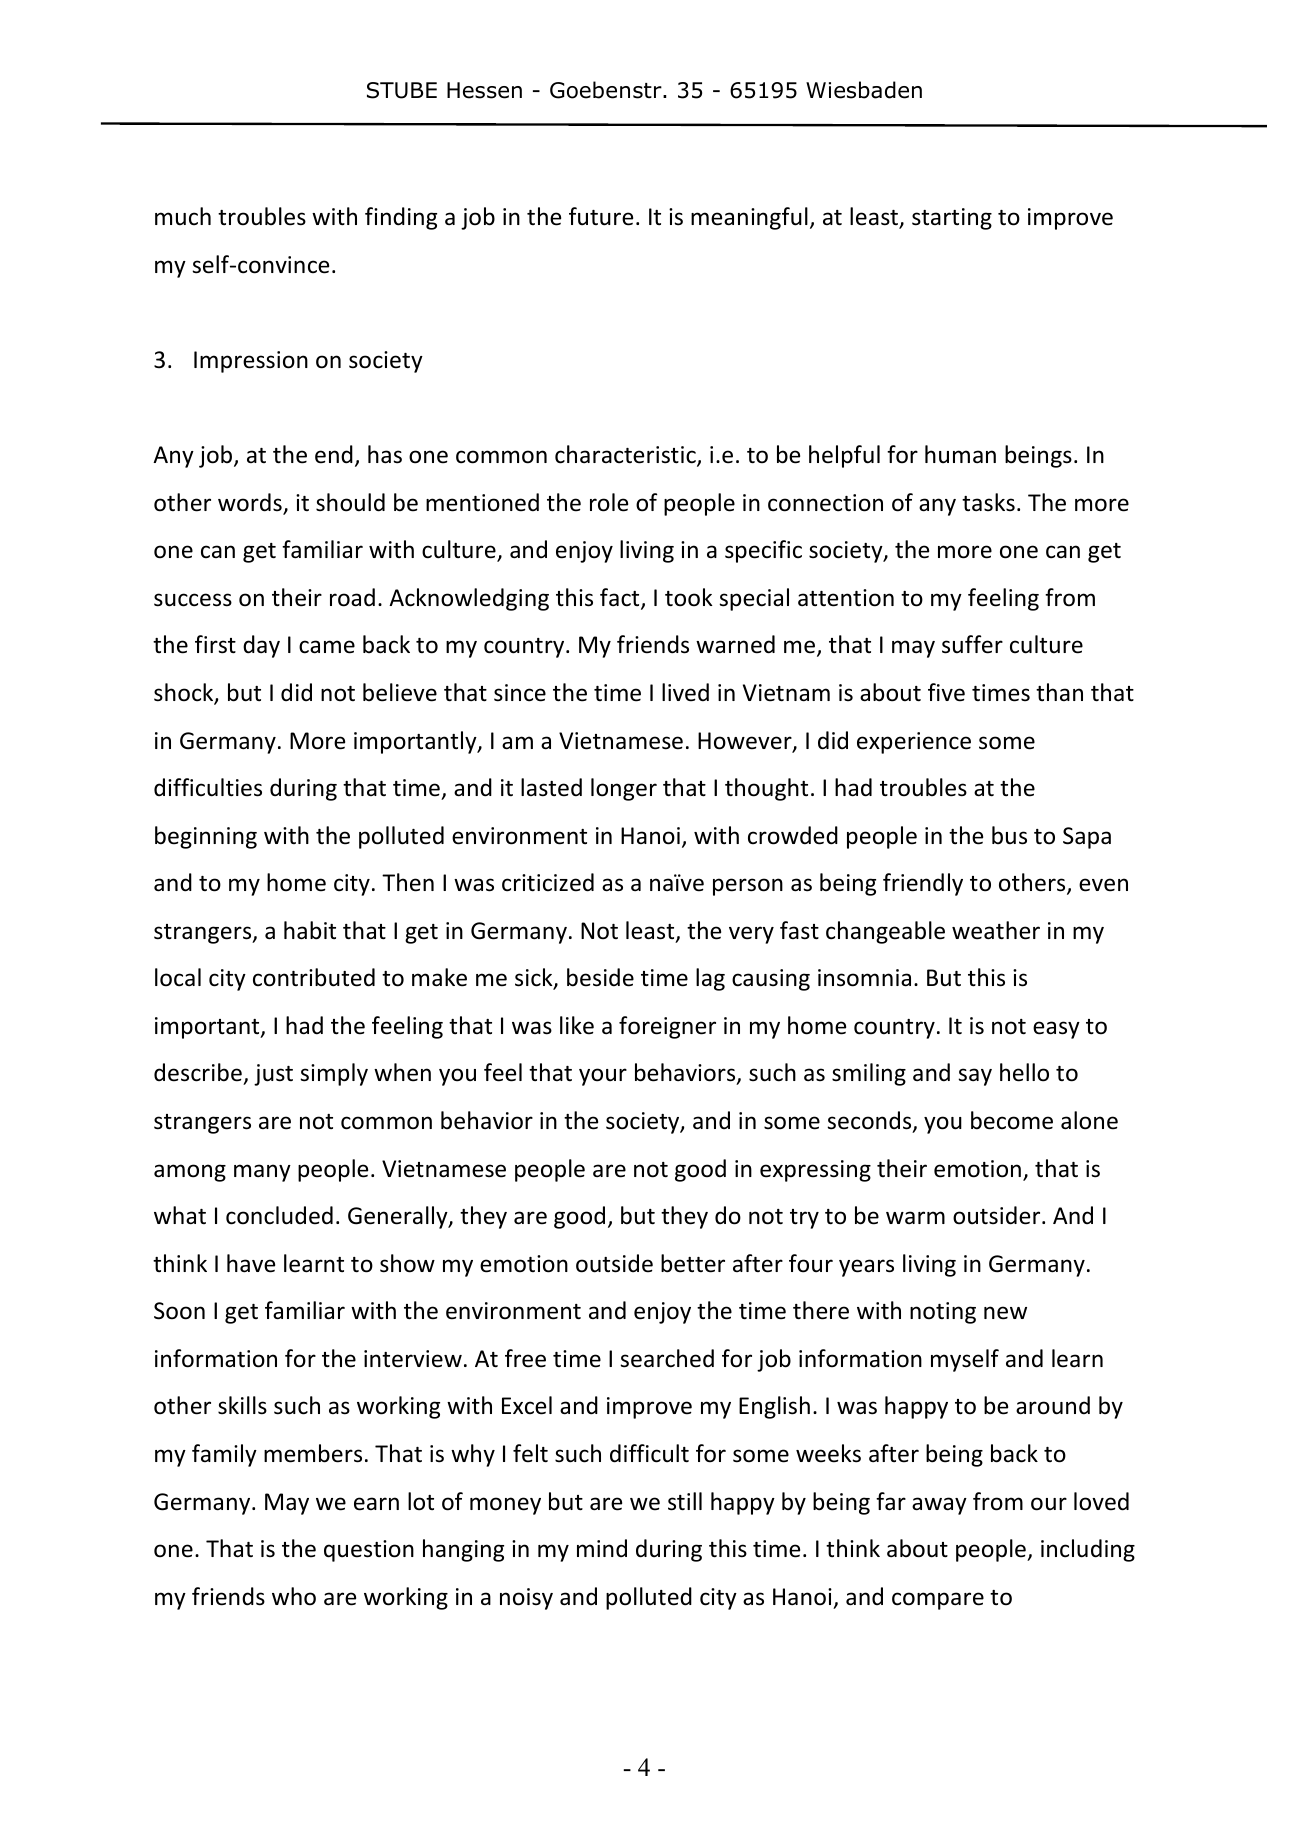 This screenshot has width=1289, height=1823. I want to click on warm, so click(915, 1218).
